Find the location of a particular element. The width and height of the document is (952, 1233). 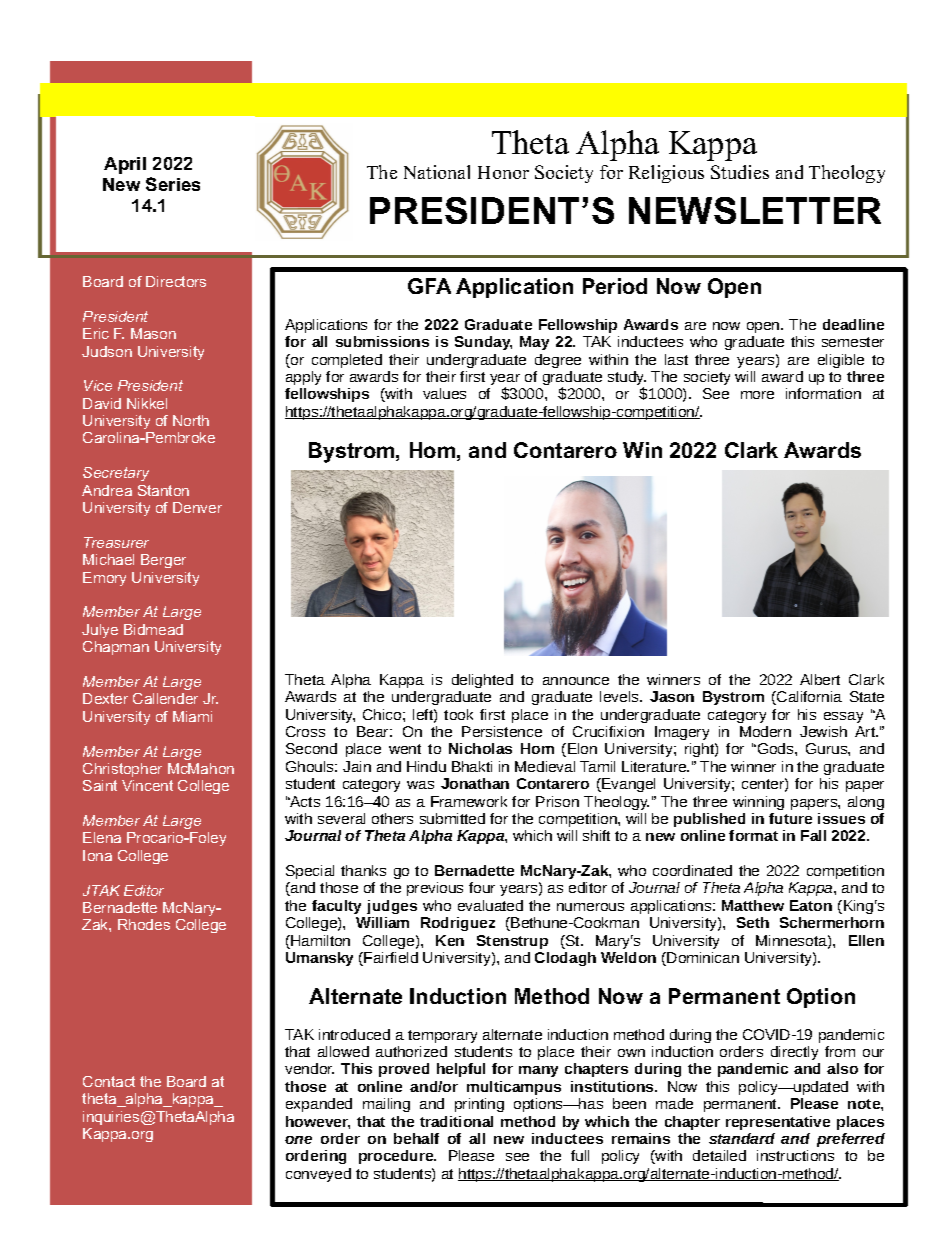

more is located at coordinates (757, 395).
